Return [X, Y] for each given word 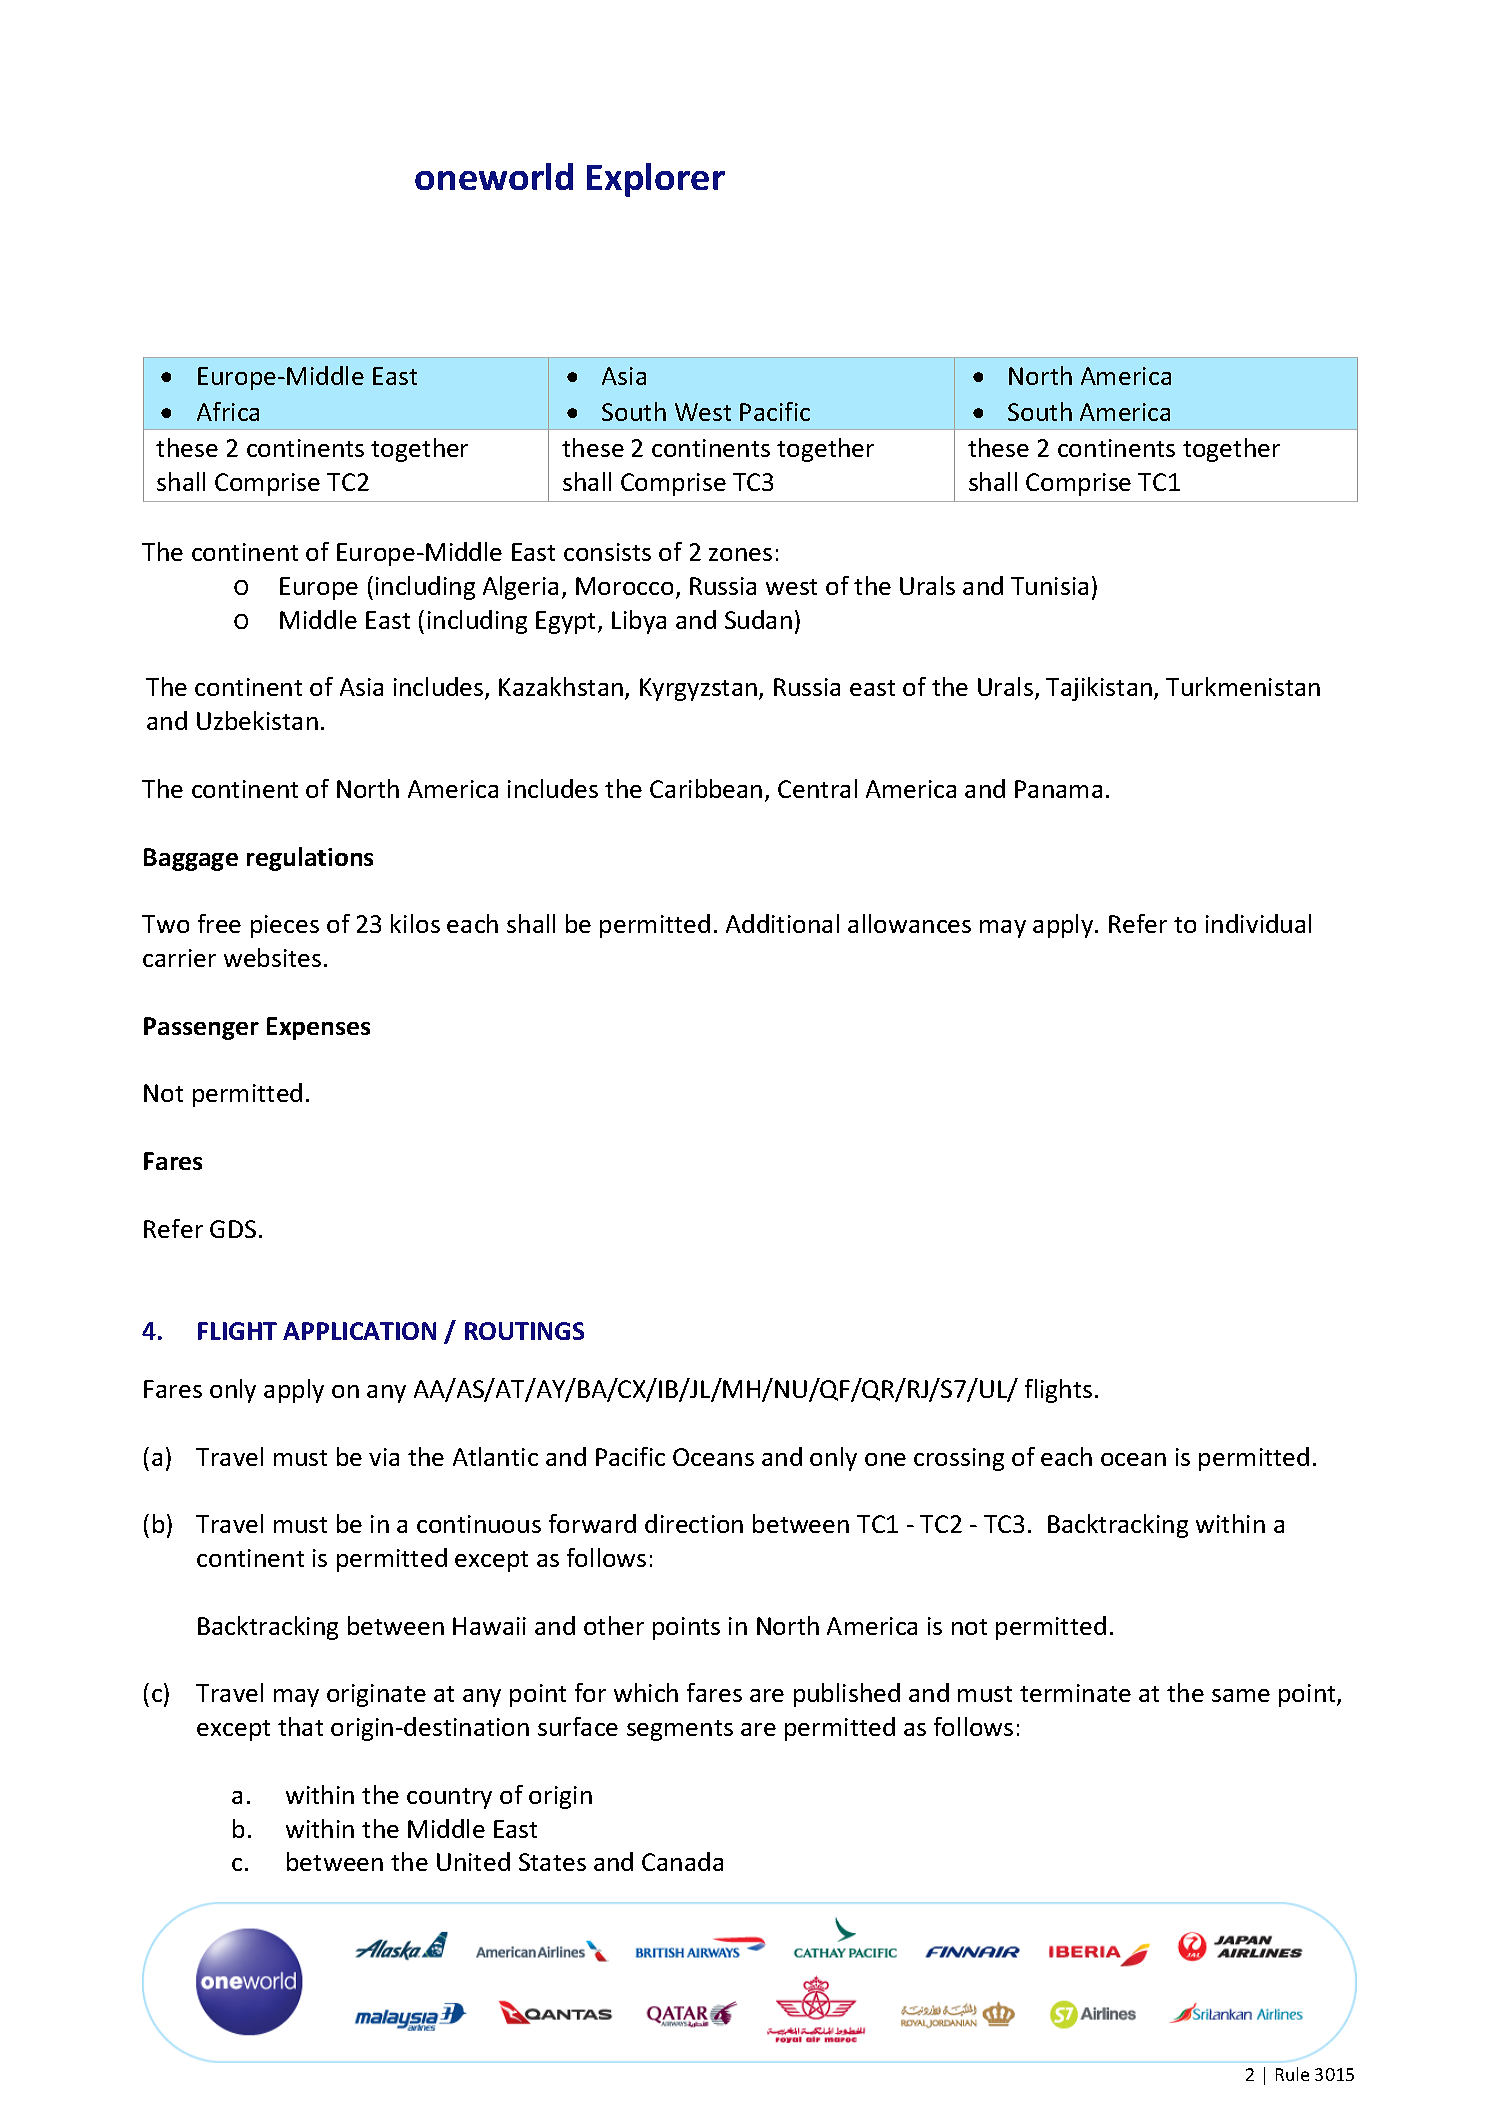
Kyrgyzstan [698, 689]
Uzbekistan [257, 720]
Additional [782, 923]
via [384, 1457]
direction [694, 1523]
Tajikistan [1099, 689]
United [473, 1861]
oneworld [494, 176]
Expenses [318, 1028]
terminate [1075, 1693]
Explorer [656, 180]
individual [1258, 923]
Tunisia [1049, 586]
